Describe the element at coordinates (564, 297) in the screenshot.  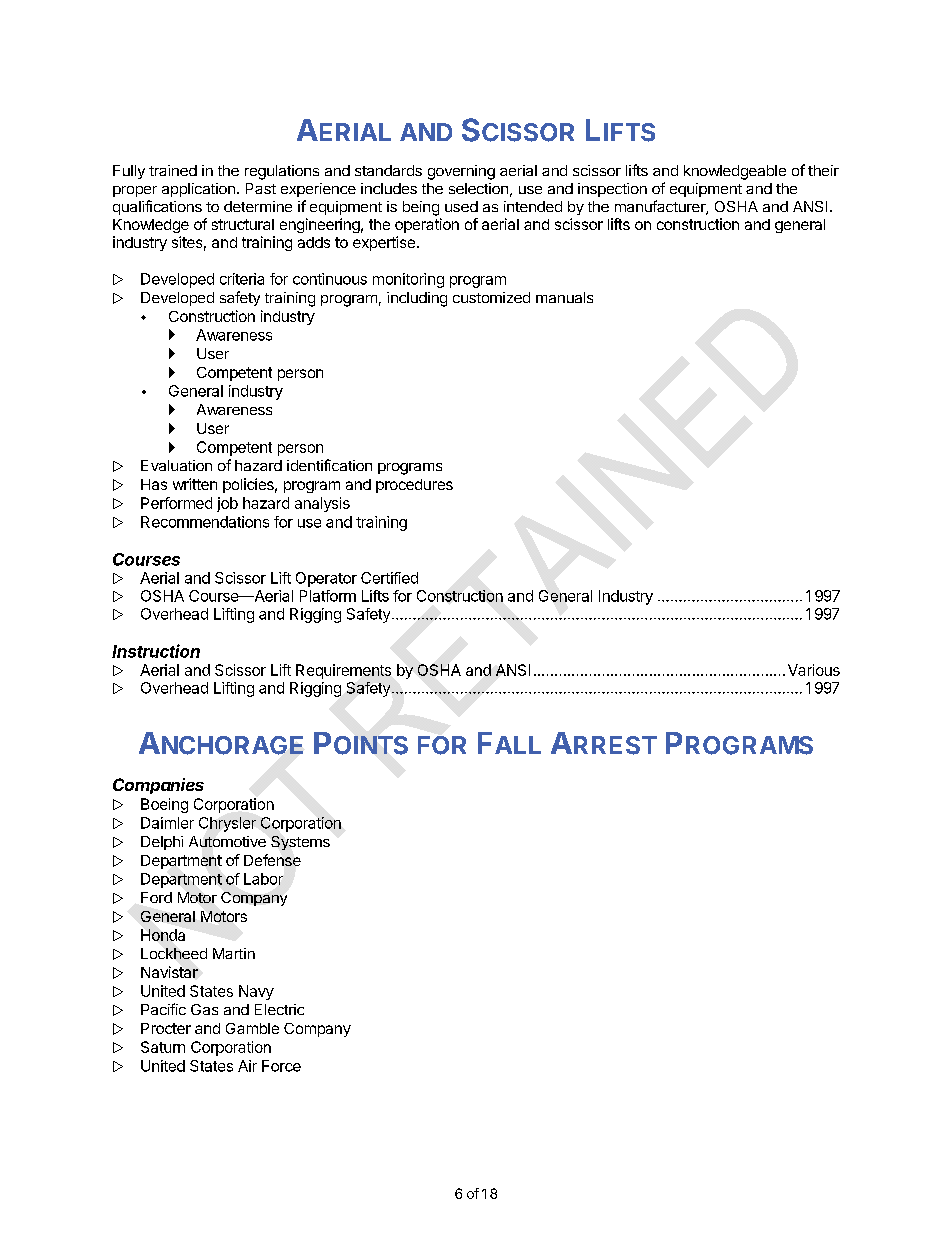
I see `manuals` at that location.
